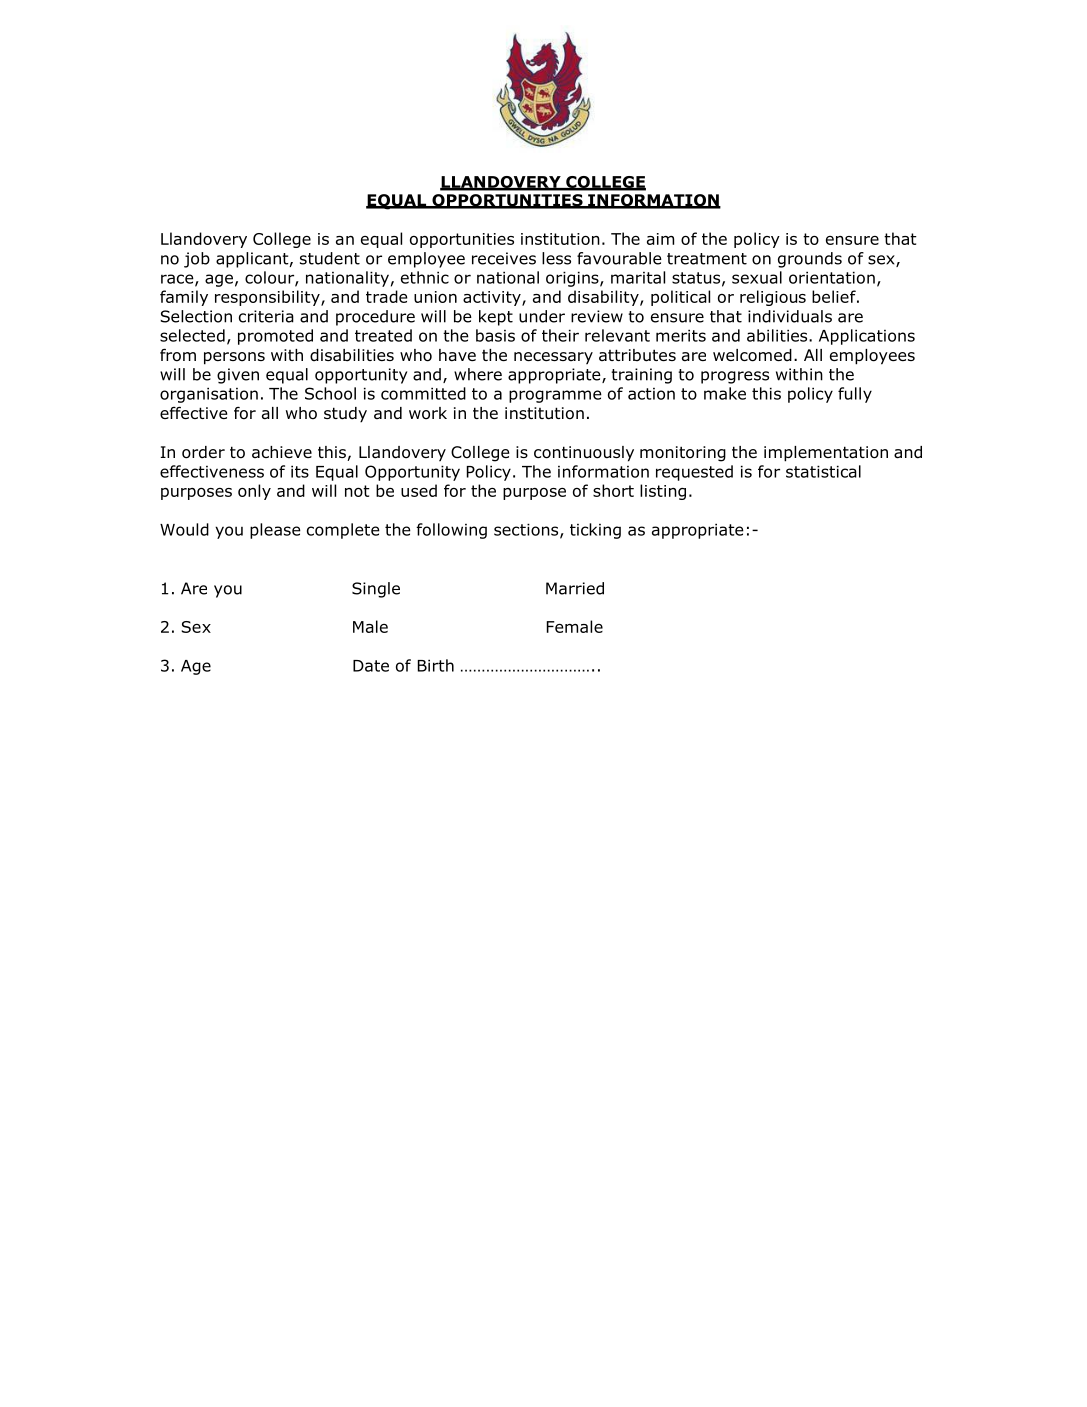 The width and height of the document is (1087, 1407). I want to click on given, so click(238, 376).
